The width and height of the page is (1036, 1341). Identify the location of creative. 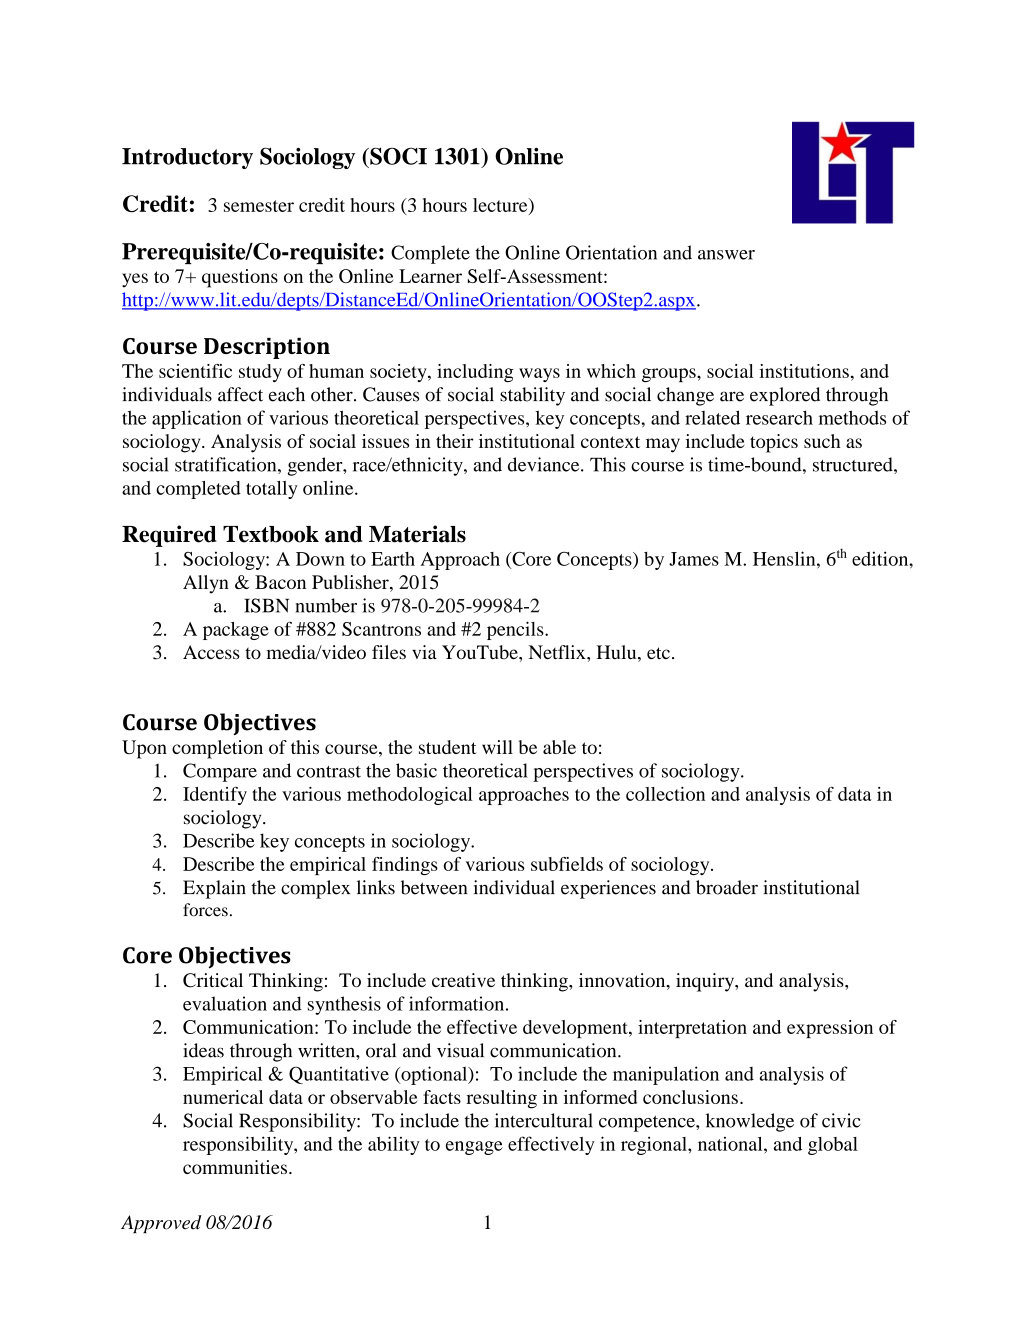
(463, 980).
